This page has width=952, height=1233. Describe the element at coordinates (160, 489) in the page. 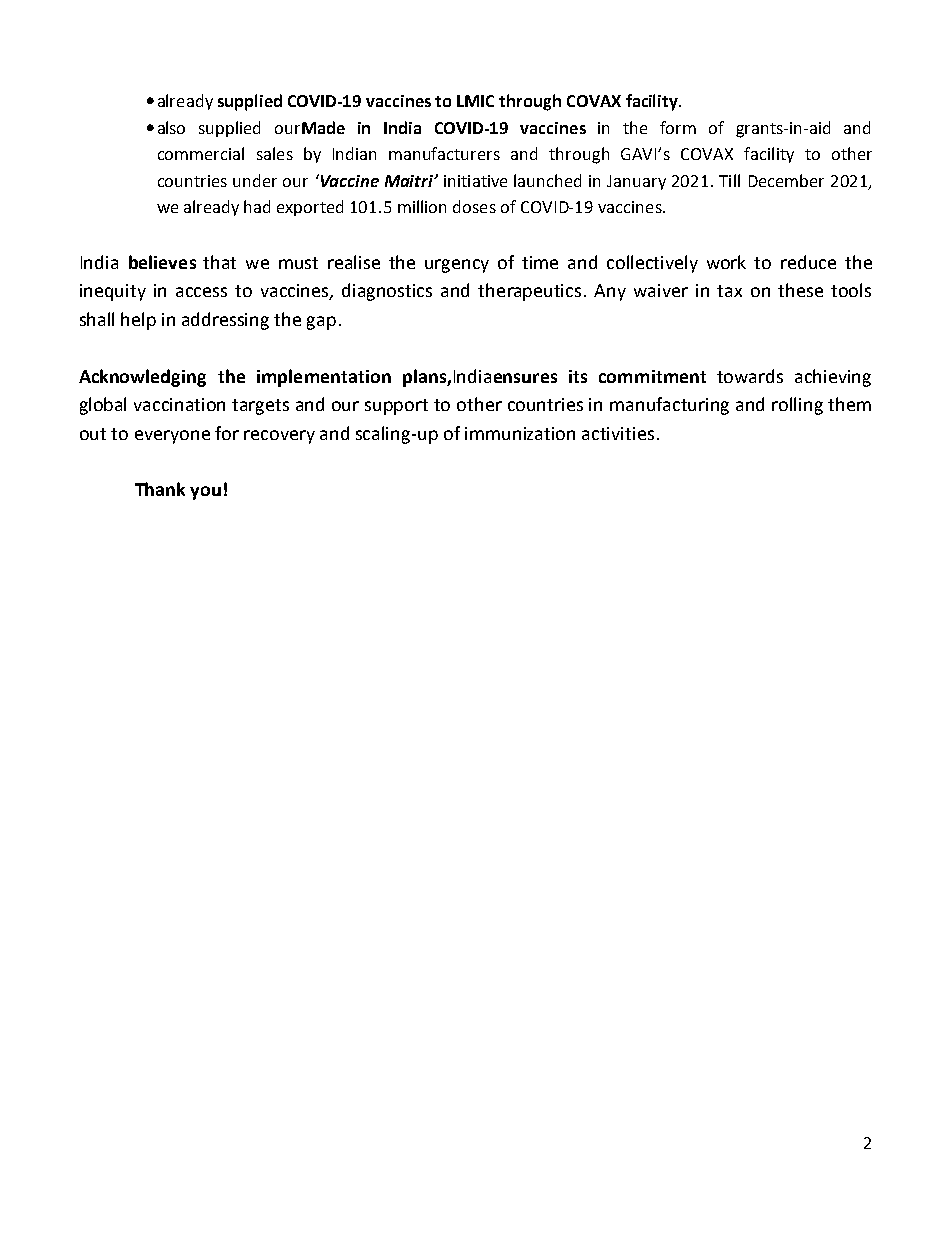

I see `Thank` at that location.
